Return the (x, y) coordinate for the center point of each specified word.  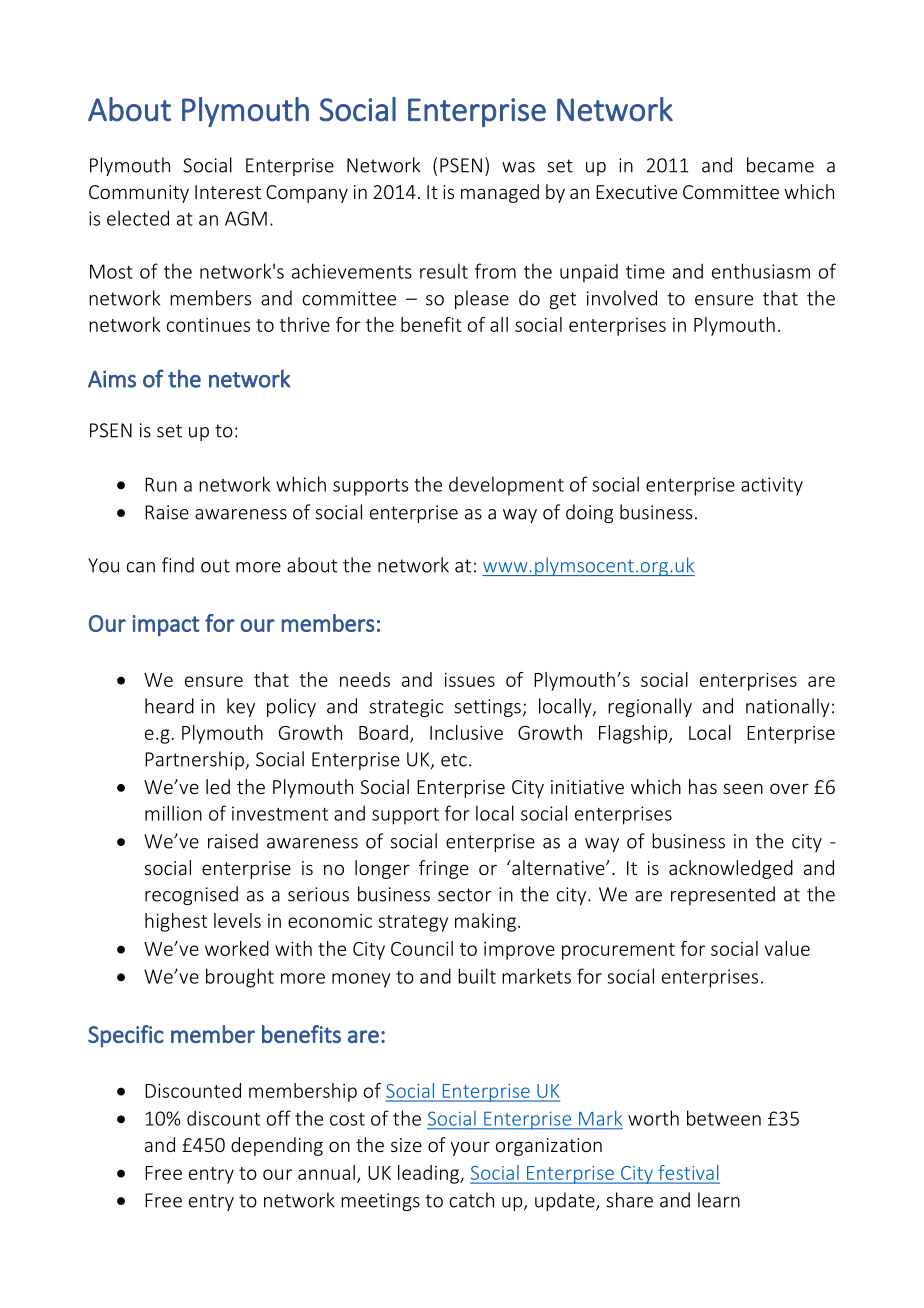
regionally (650, 707)
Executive (636, 192)
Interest (228, 192)
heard (169, 706)
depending (277, 1146)
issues (470, 680)
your (470, 1148)
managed (500, 193)
